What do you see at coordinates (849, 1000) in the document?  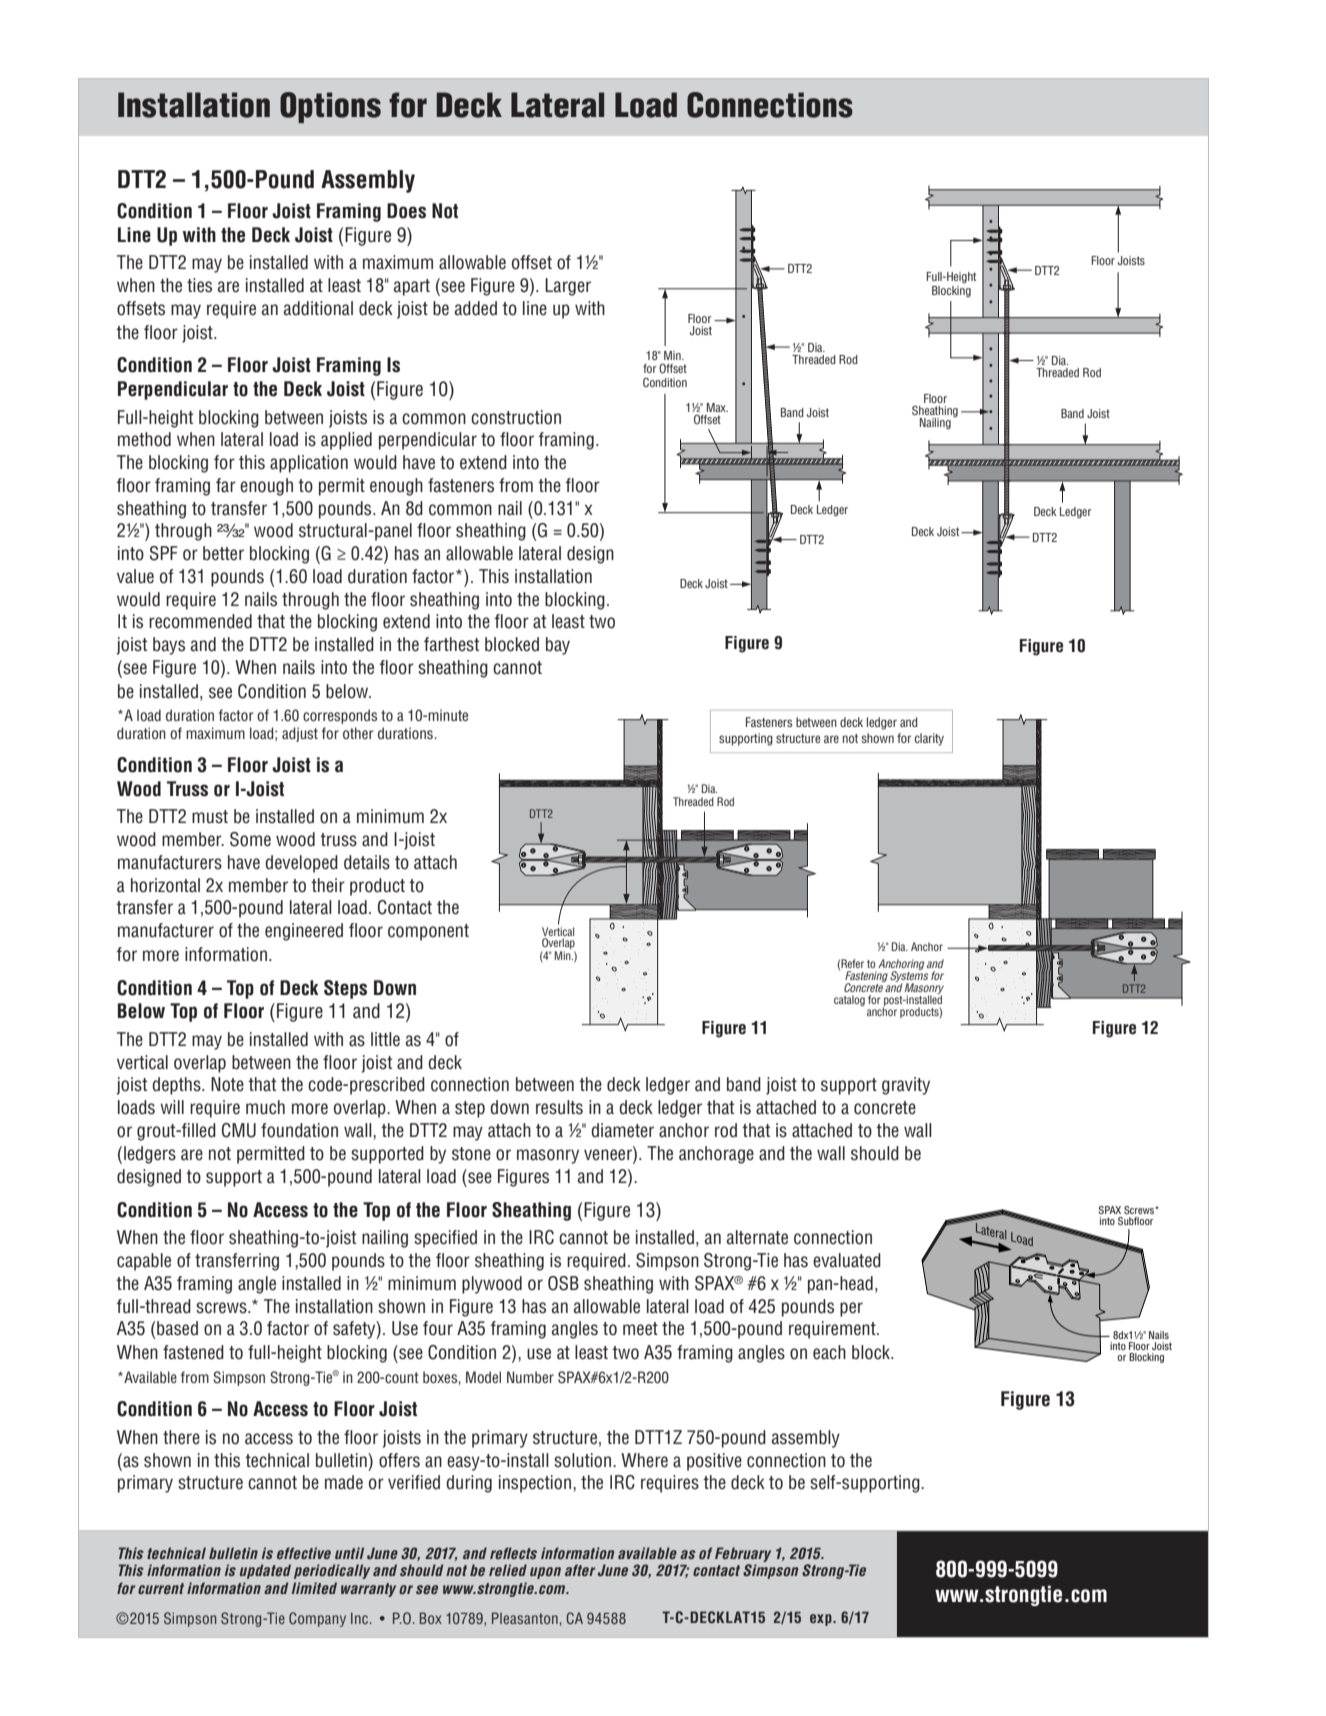 I see `catalog` at bounding box center [849, 1000].
